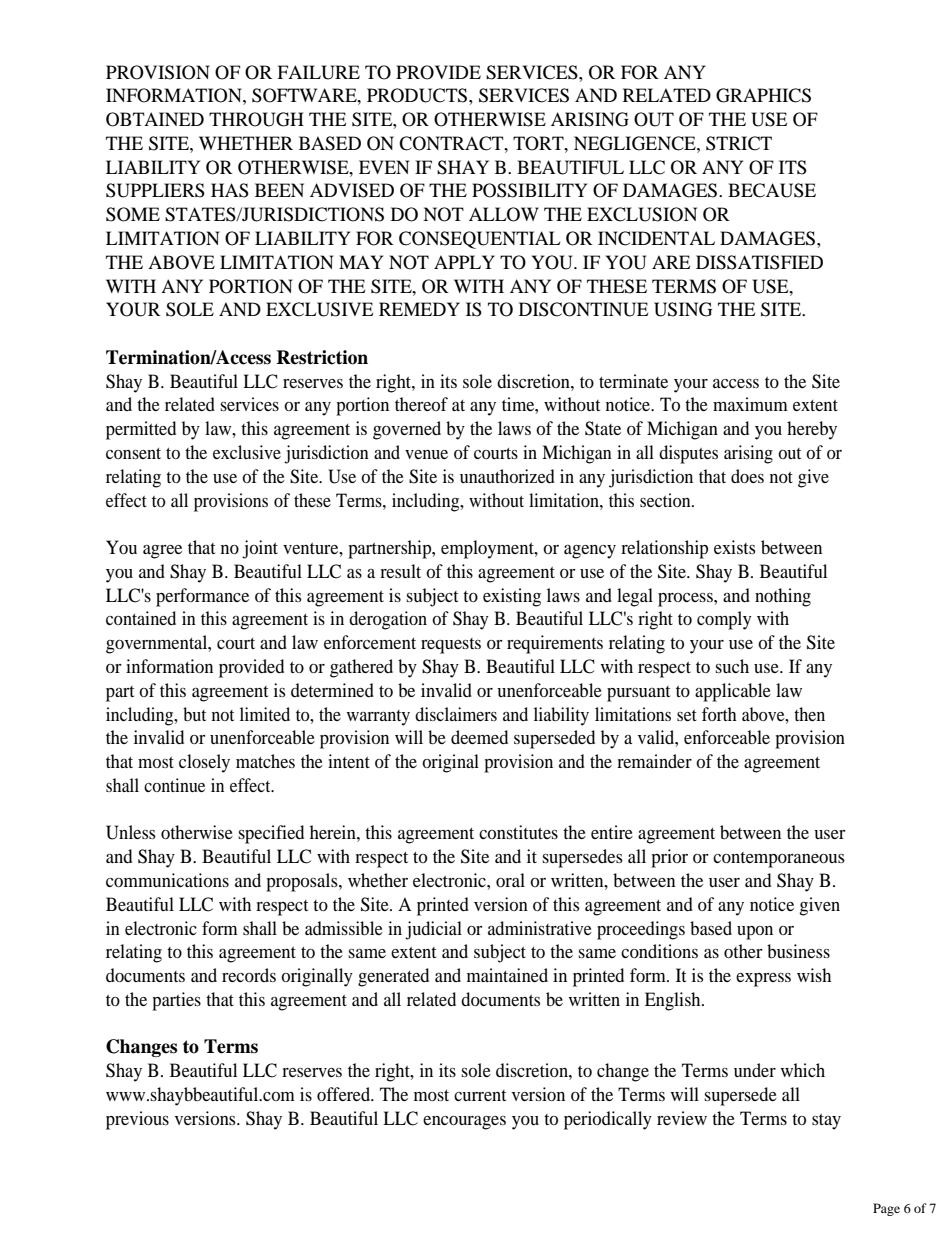  Describe the element at coordinates (141, 430) in the document. I see `permitted` at that location.
